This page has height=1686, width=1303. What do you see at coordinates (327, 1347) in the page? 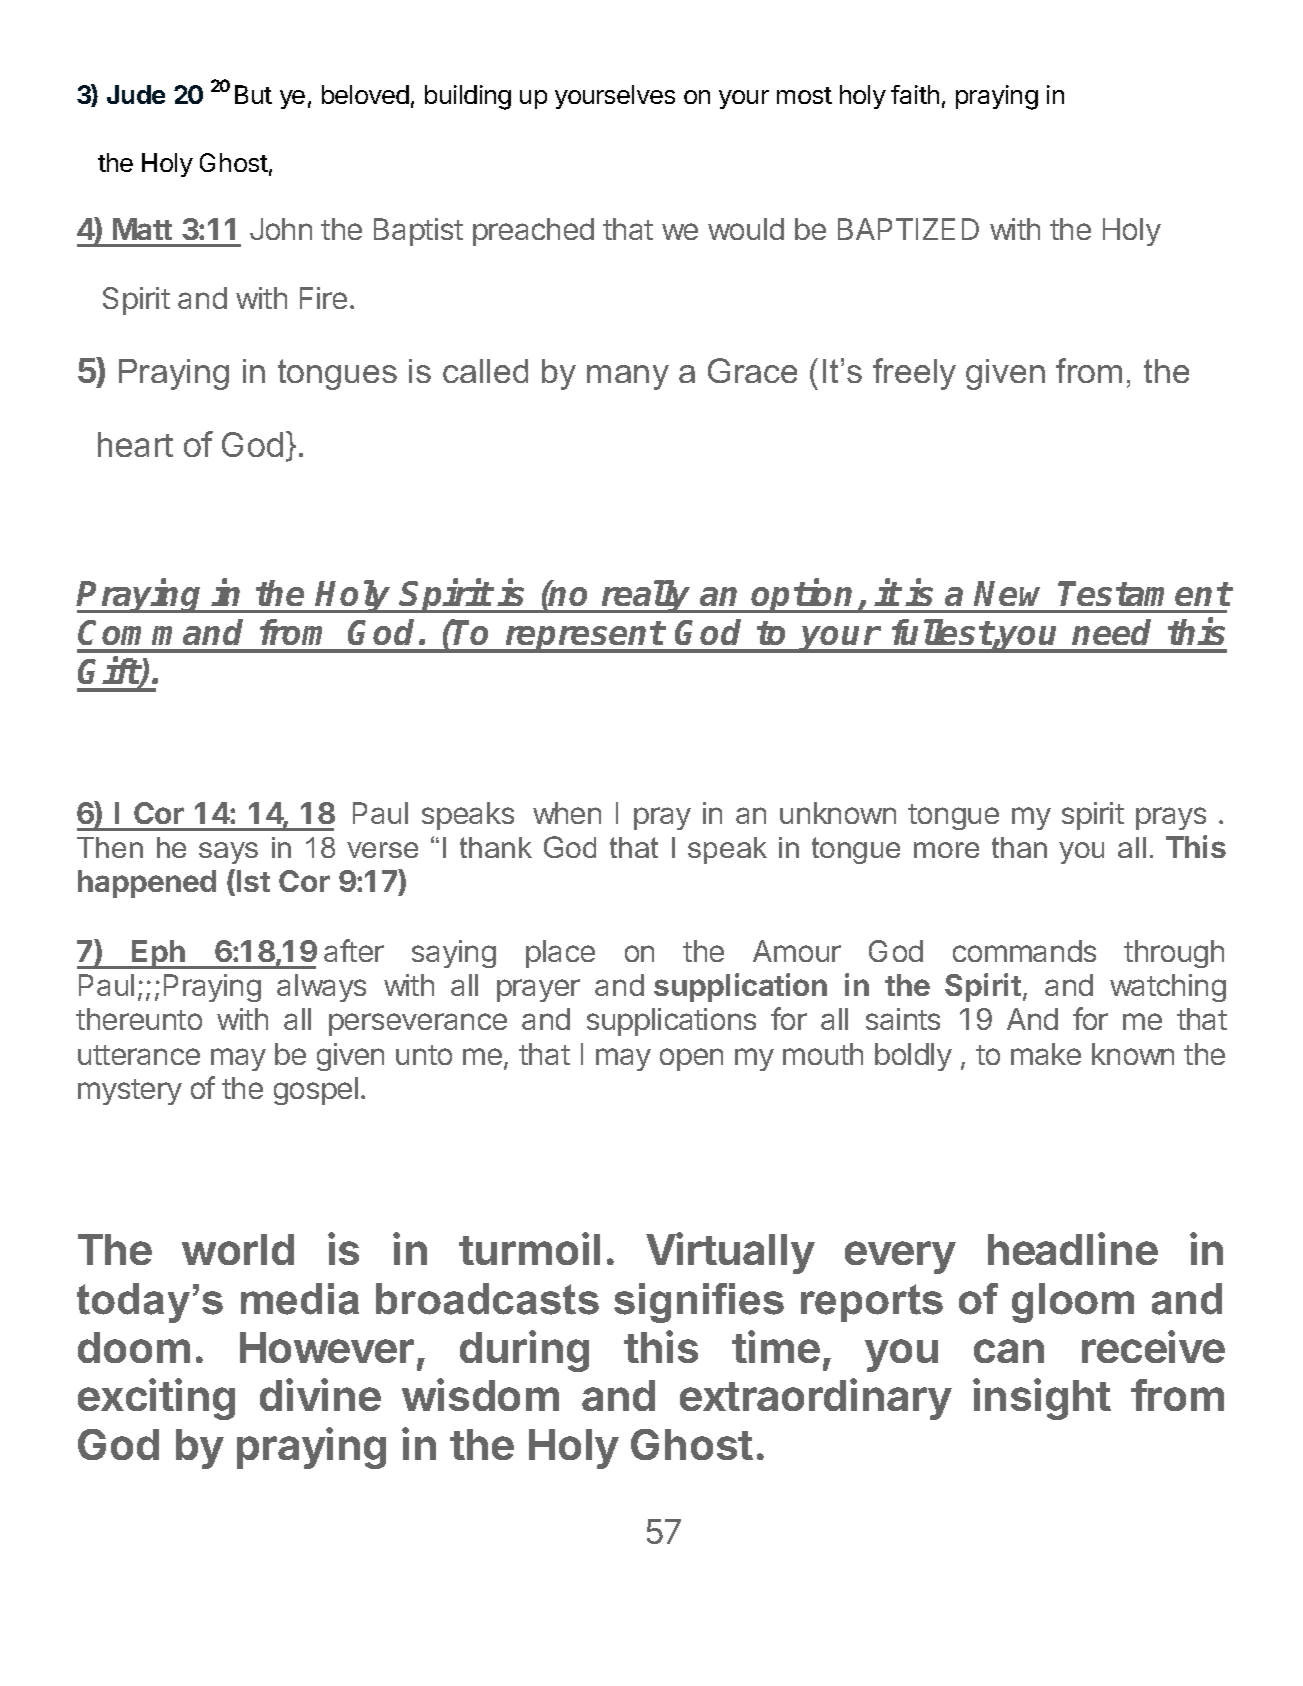
I see `However` at bounding box center [327, 1347].
